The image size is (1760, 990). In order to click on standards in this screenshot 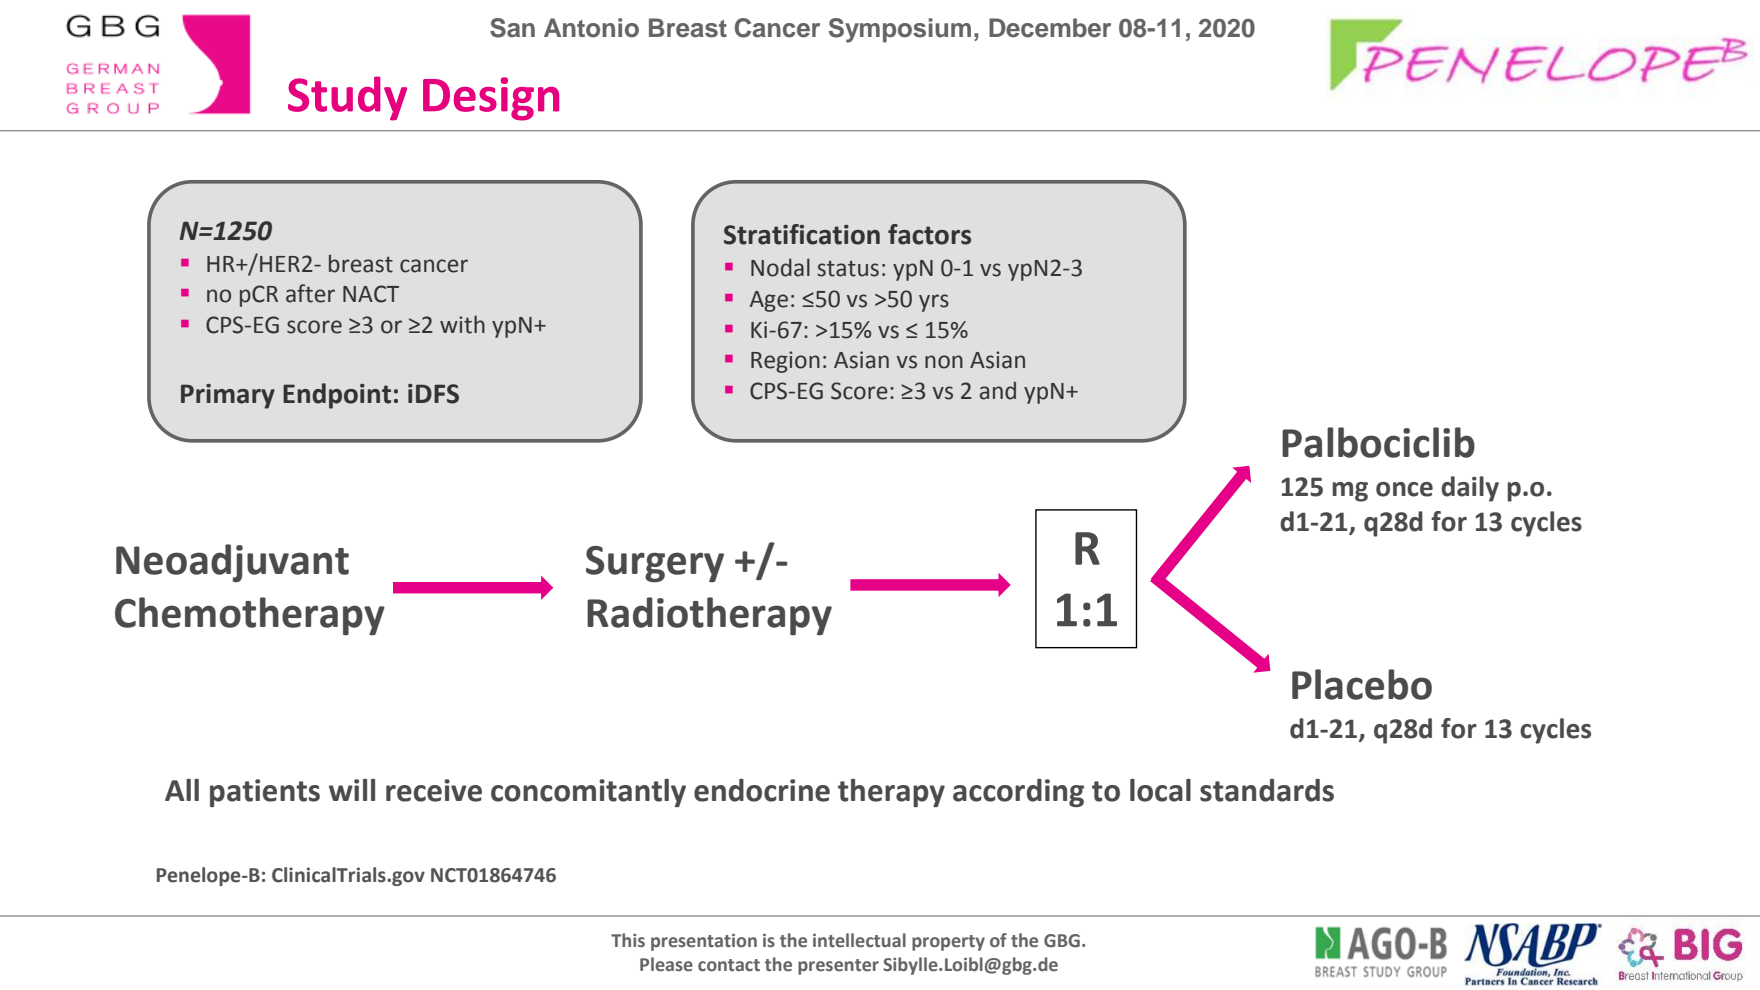, I will do `click(1267, 790)`.
